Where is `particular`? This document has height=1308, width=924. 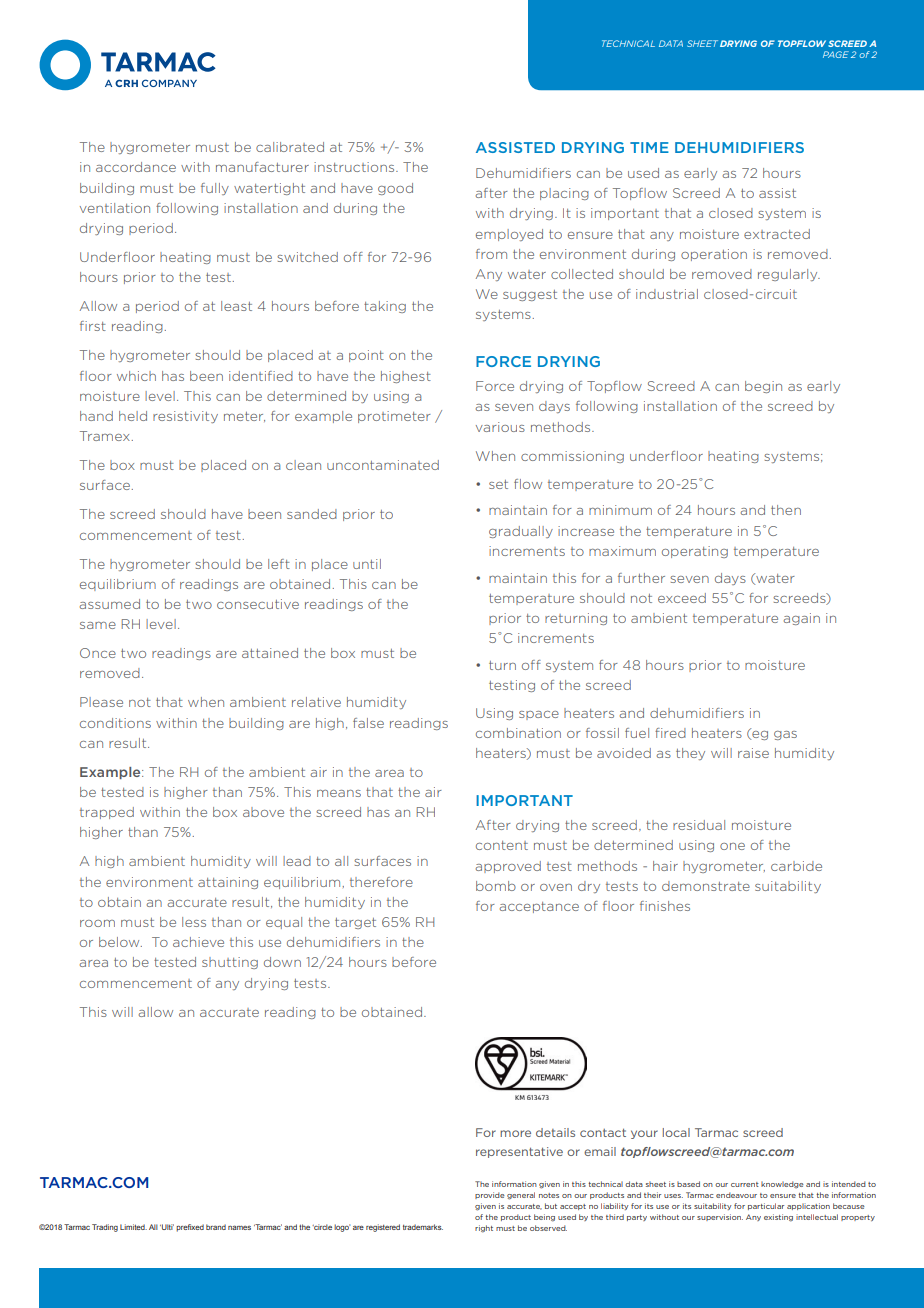 particular is located at coordinates (766, 1206).
